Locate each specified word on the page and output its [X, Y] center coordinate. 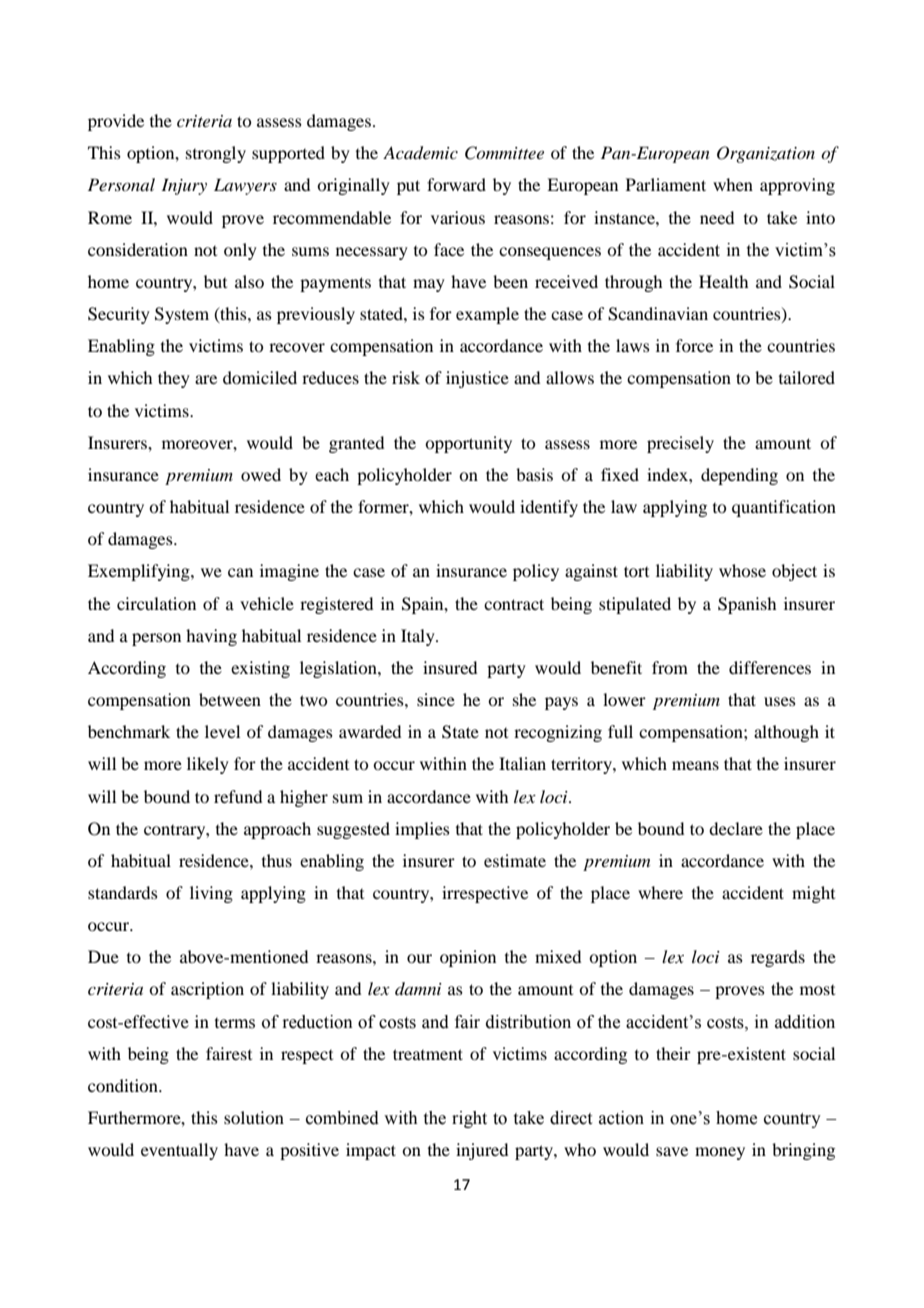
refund [238, 796]
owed [261, 474]
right [469, 1119]
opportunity [468, 444]
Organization [766, 154]
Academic [420, 153]
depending [739, 476]
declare [736, 828]
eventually [179, 1151]
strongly [216, 154]
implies [422, 830]
